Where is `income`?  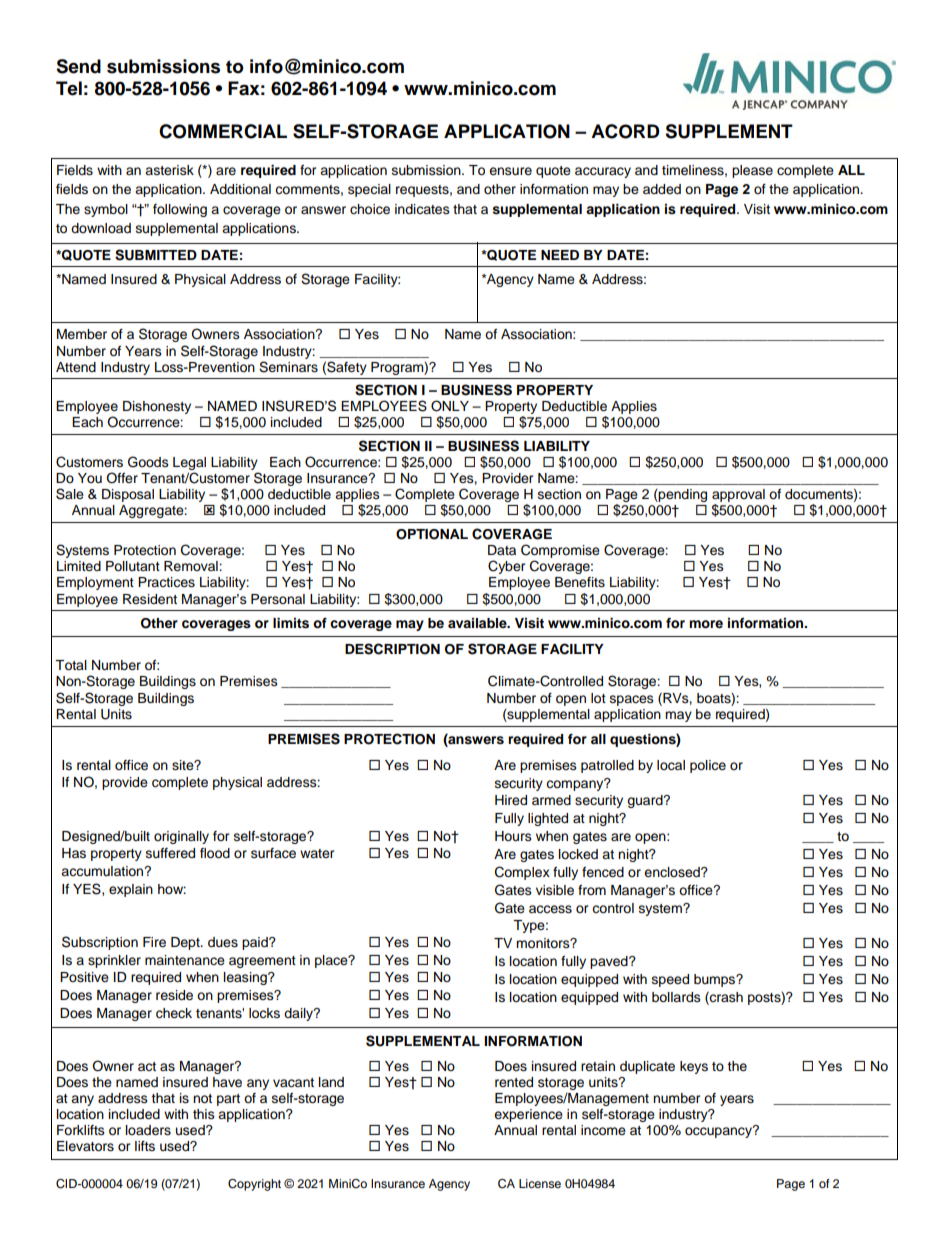 income is located at coordinates (603, 1130).
